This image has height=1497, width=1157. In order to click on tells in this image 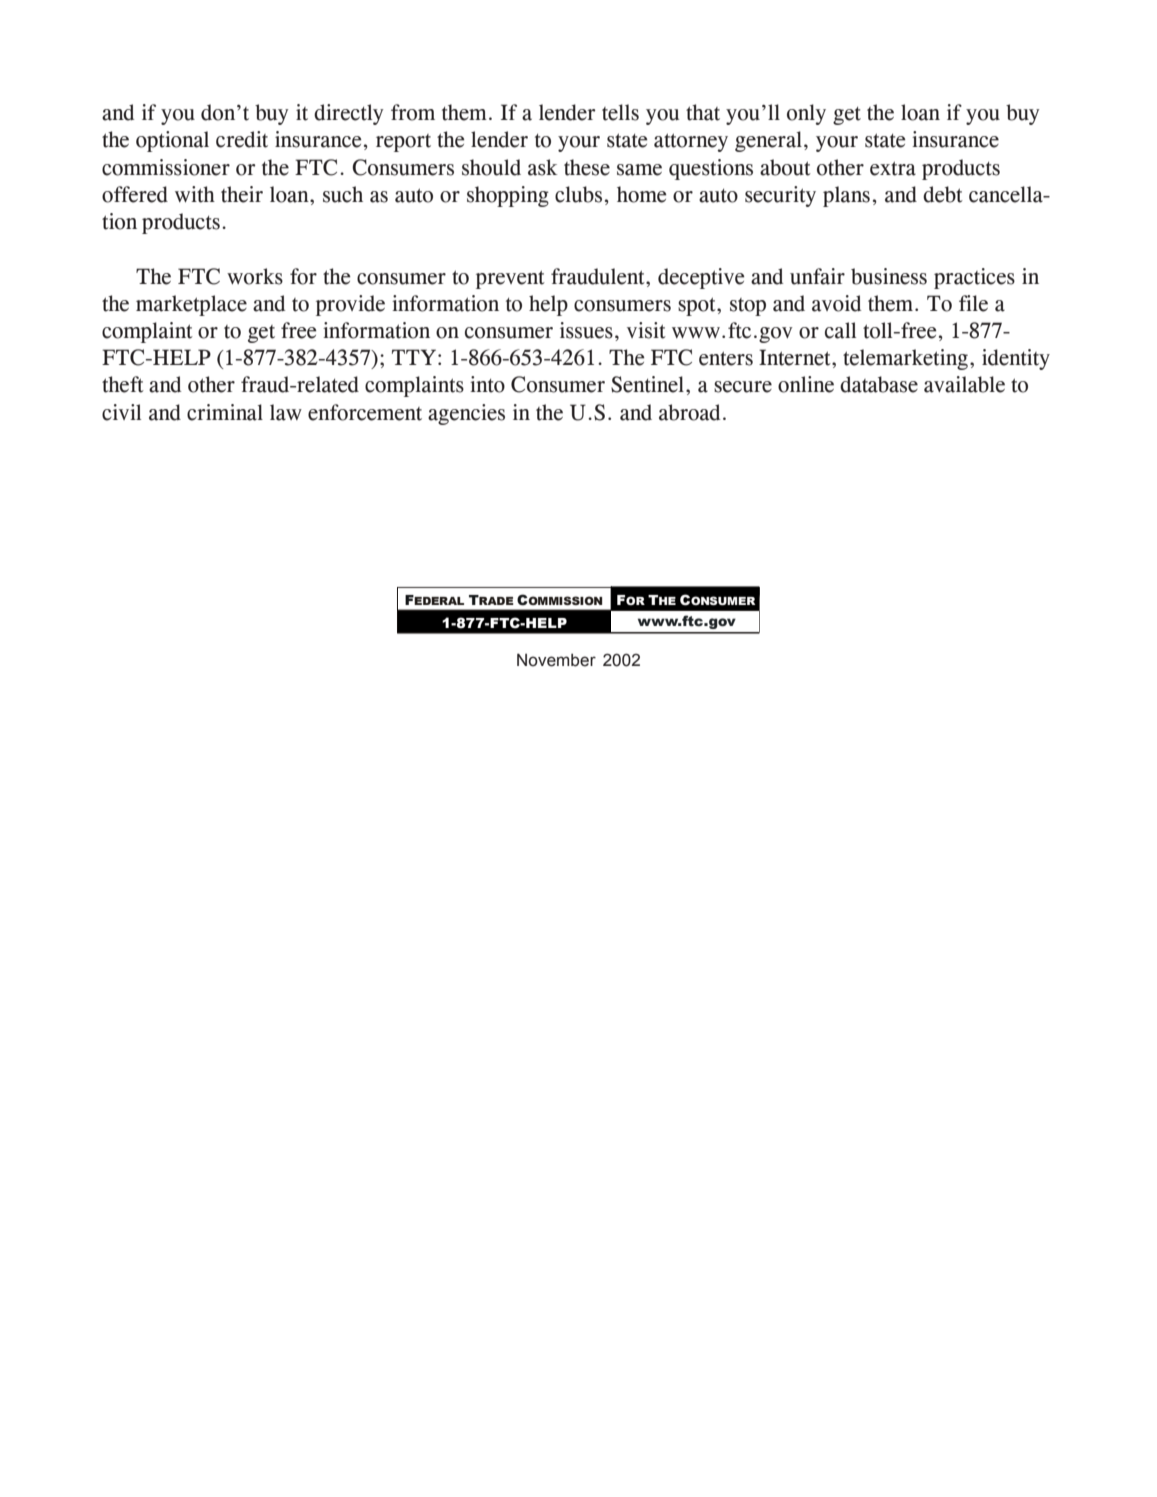, I will do `click(620, 112)`.
